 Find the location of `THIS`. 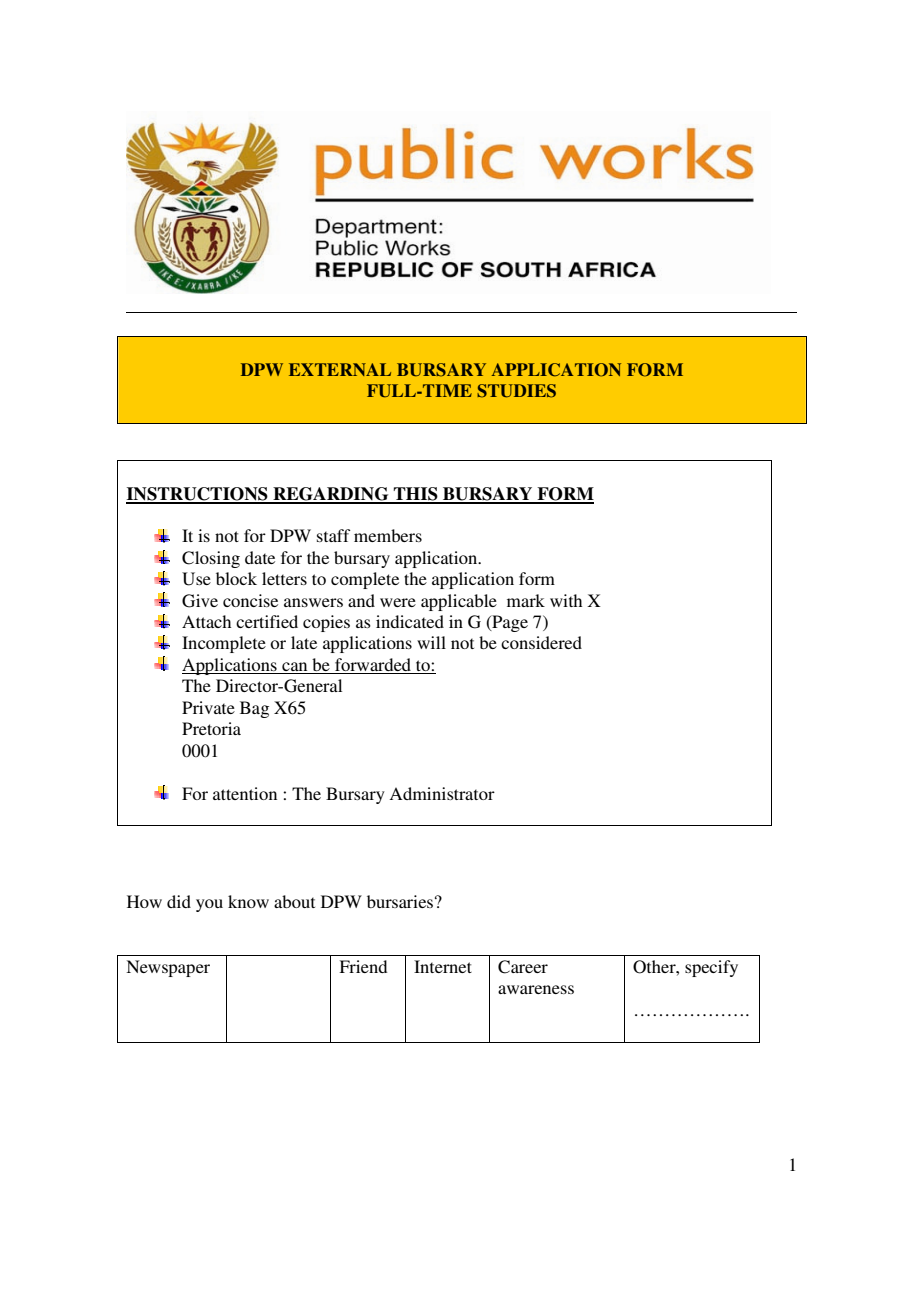

THIS is located at coordinates (415, 495).
